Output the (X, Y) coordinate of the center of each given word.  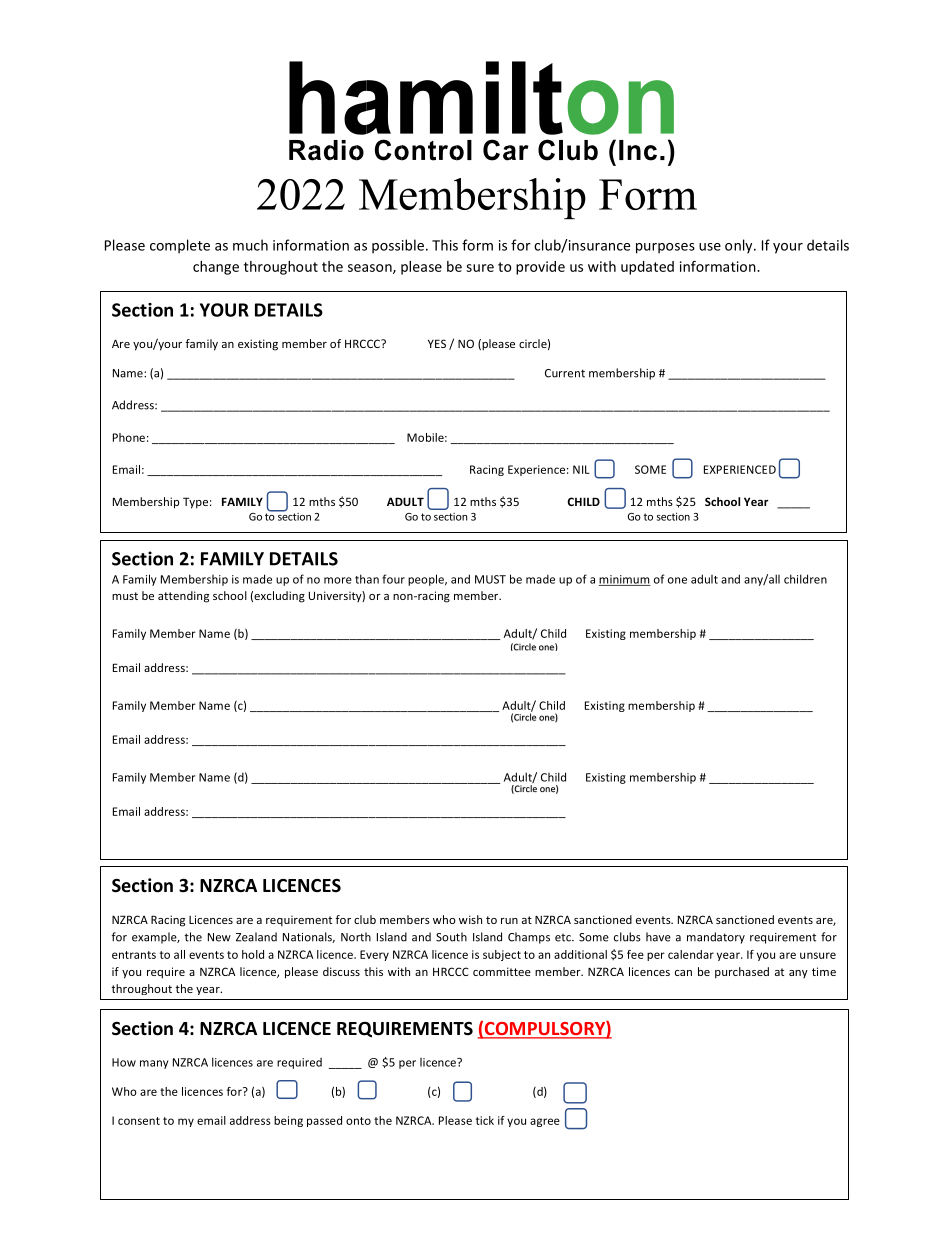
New (219, 937)
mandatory (716, 938)
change (216, 268)
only (740, 246)
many (154, 1064)
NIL (581, 469)
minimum (625, 580)
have (658, 937)
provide (540, 268)
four (393, 579)
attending (183, 597)
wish (470, 919)
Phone (129, 437)
